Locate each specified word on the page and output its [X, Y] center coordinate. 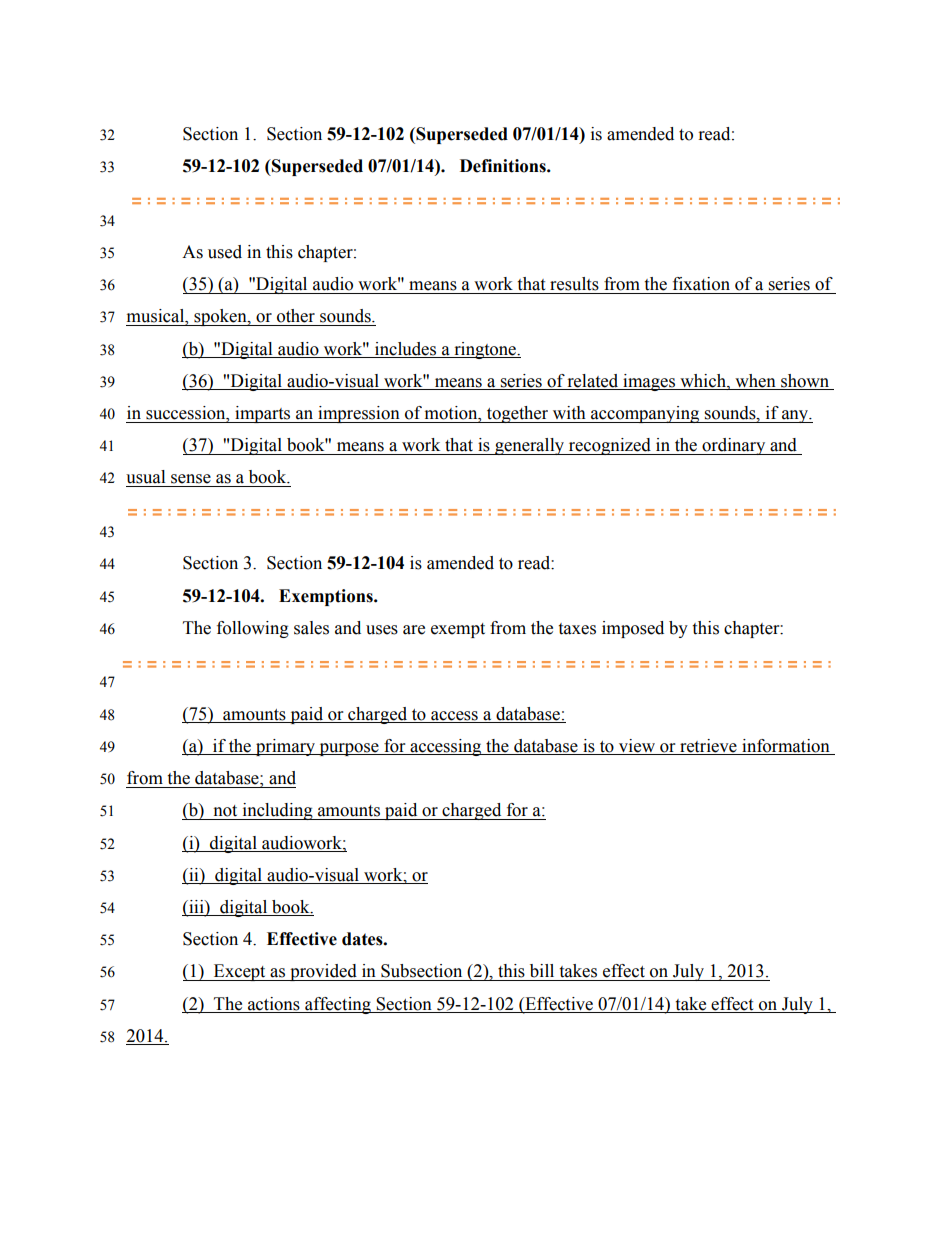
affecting [338, 1005]
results [574, 284]
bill [542, 971]
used [225, 252]
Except [240, 972]
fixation [701, 284]
